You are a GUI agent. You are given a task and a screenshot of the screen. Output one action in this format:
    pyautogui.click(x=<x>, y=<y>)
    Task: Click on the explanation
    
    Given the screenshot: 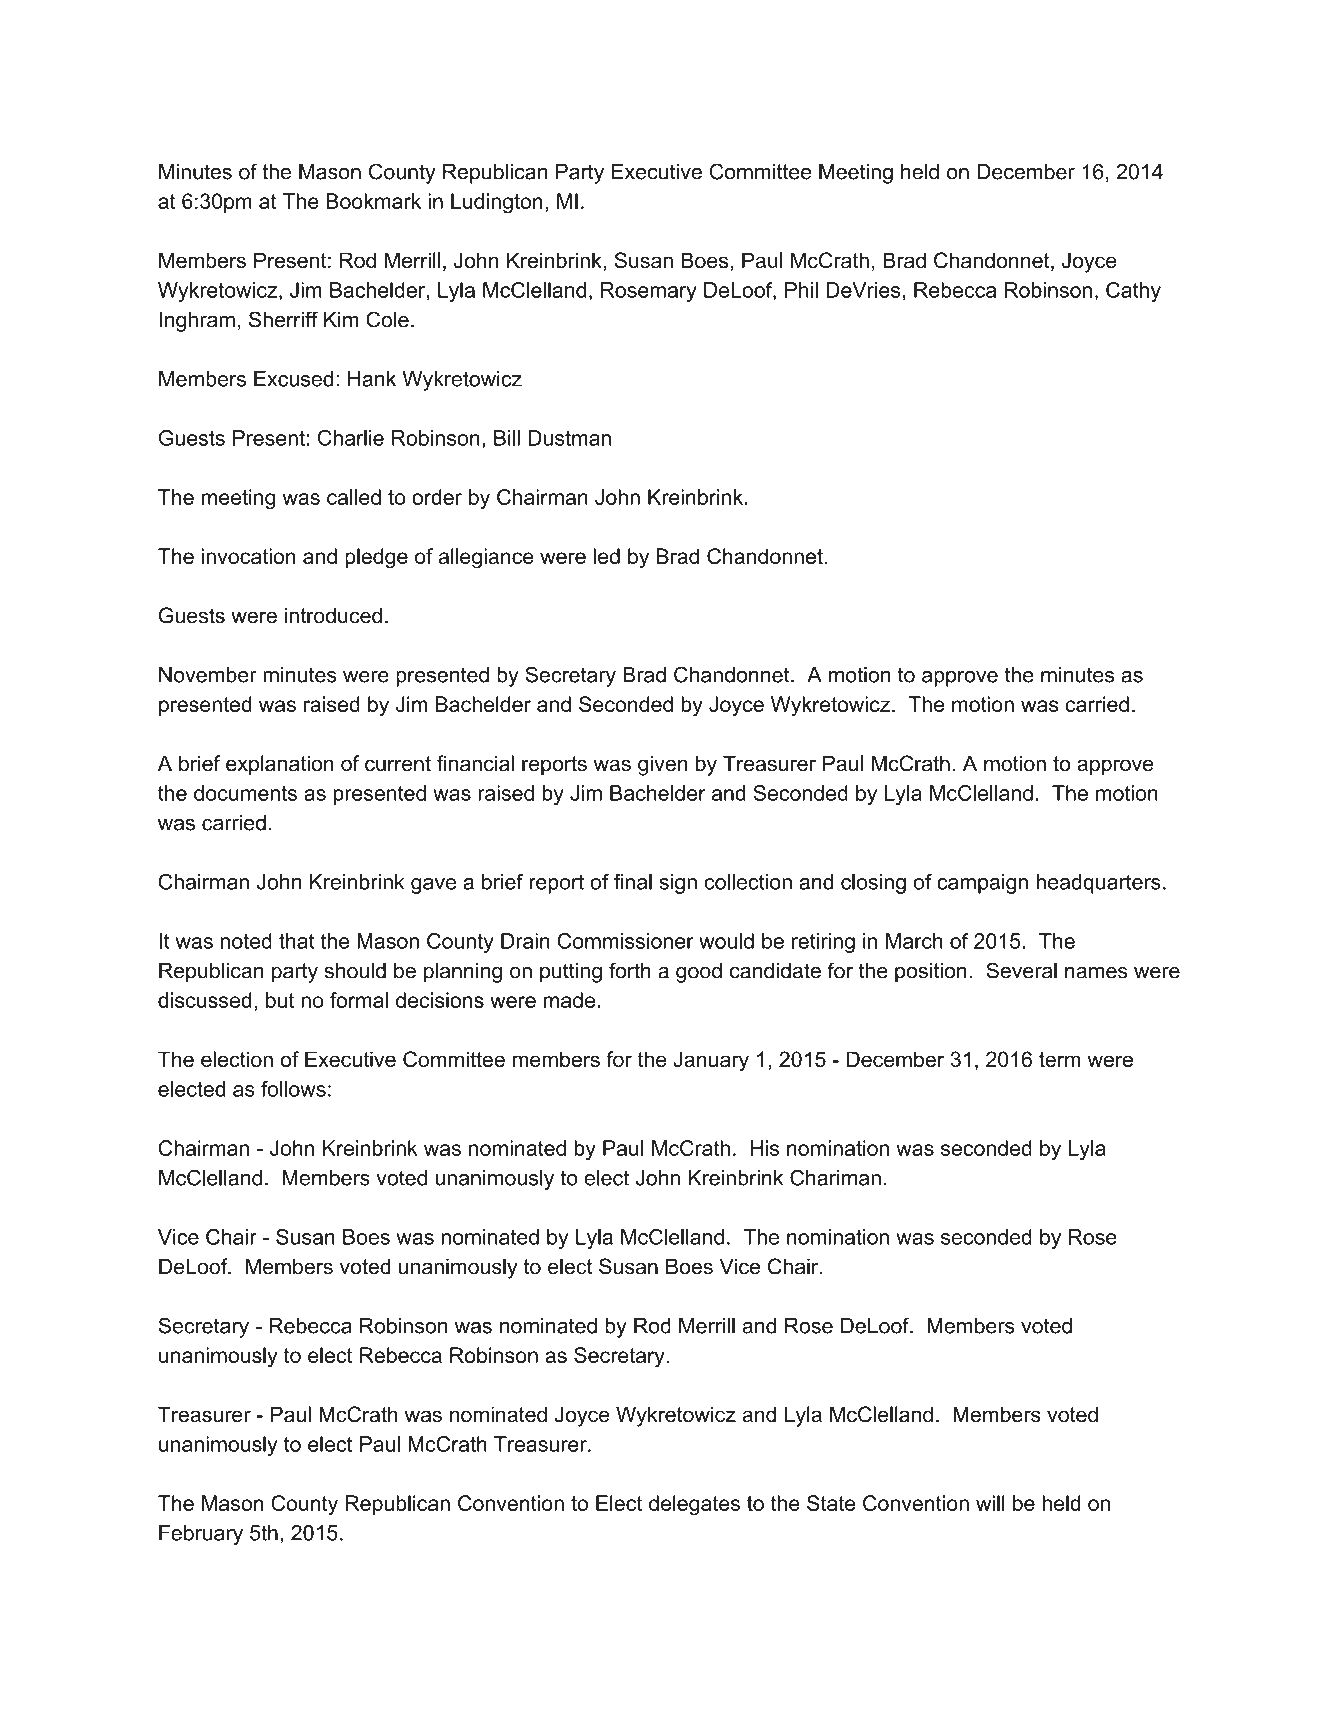 What is the action you would take?
    pyautogui.click(x=280, y=765)
